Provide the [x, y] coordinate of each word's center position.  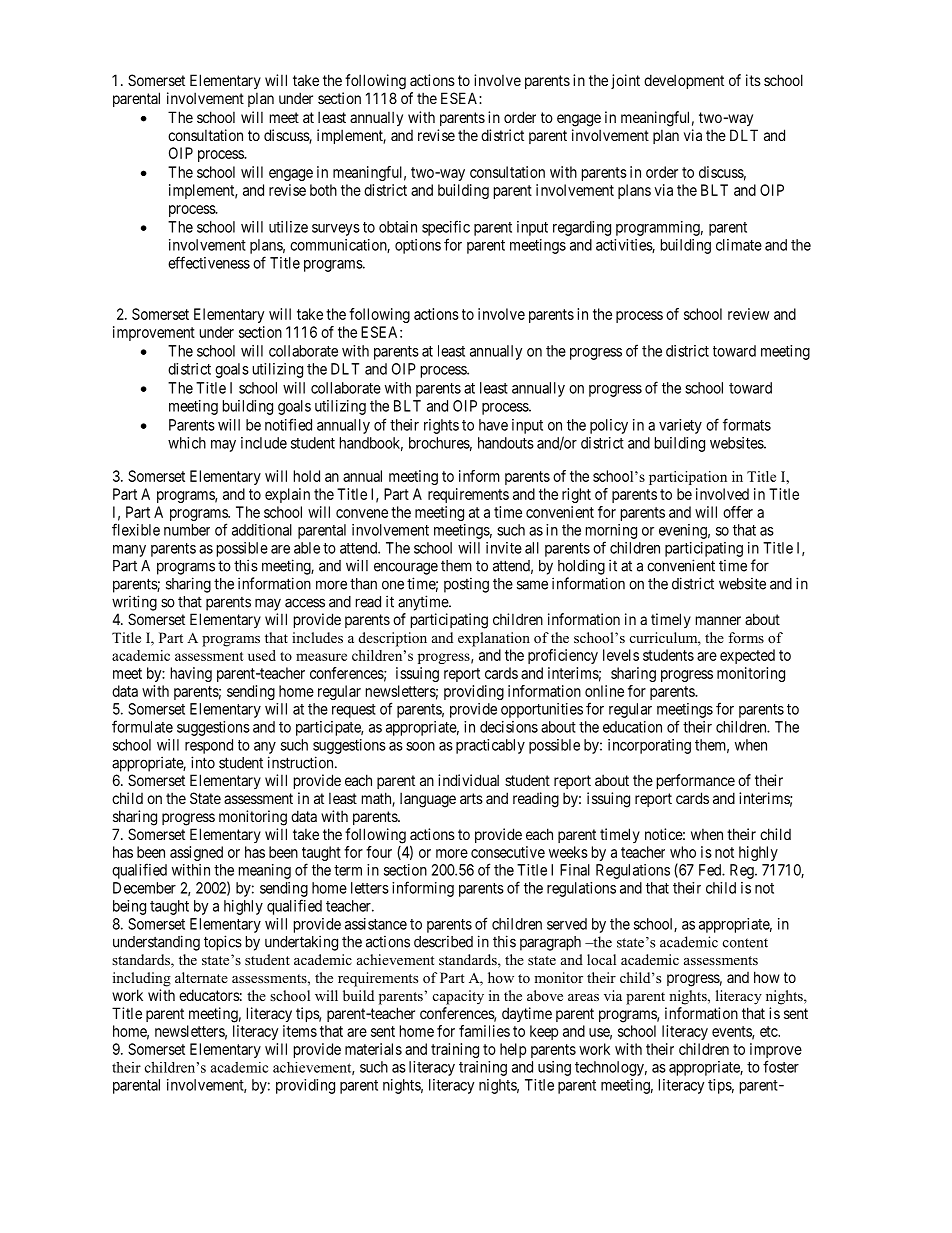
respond [209, 746]
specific [446, 228]
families [484, 1031]
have [493, 425]
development [684, 81]
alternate [201, 977]
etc [769, 1031]
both [323, 190]
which [187, 443]
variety [680, 426]
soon [420, 746]
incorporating [649, 746]
